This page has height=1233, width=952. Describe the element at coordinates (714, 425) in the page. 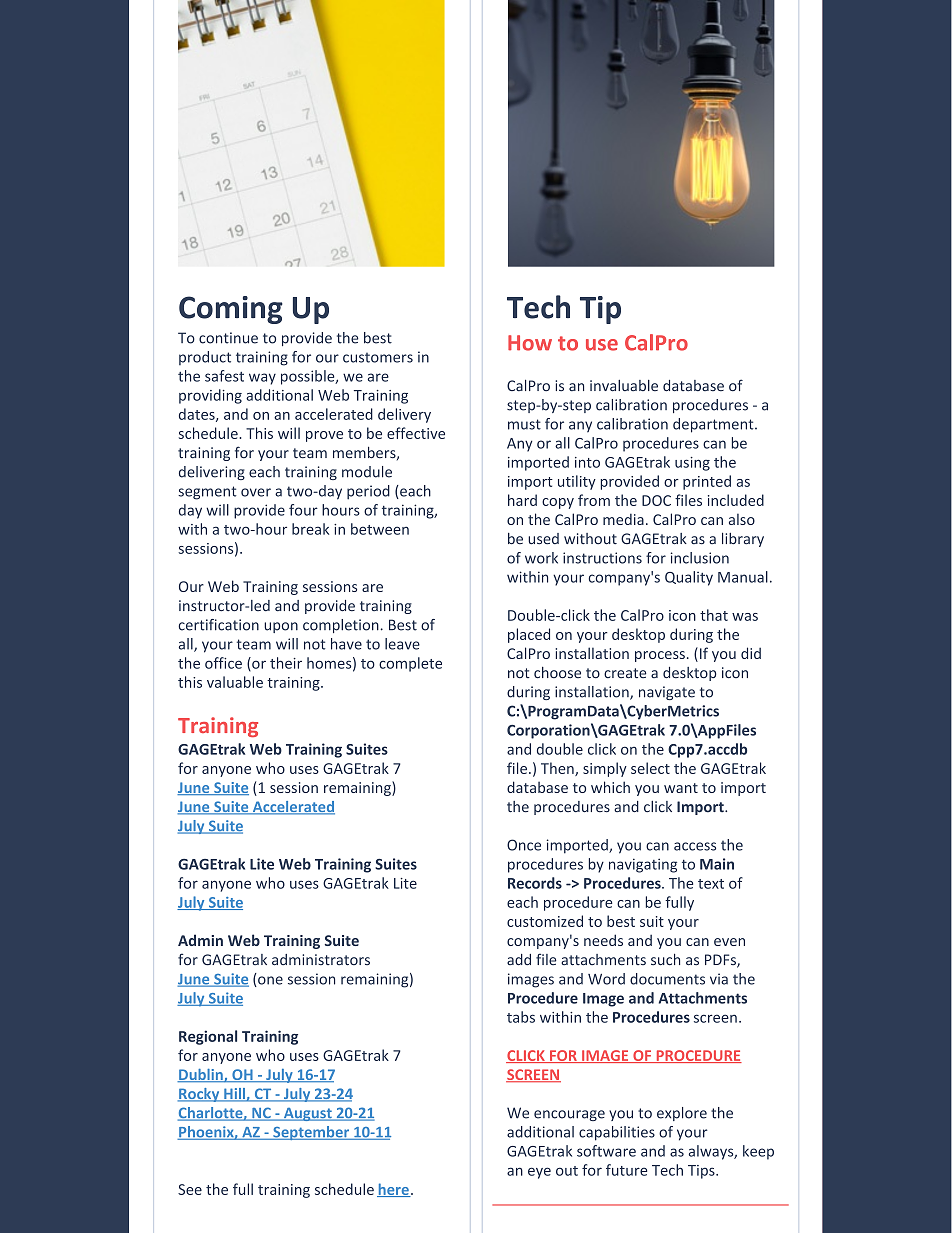

I see `department` at that location.
